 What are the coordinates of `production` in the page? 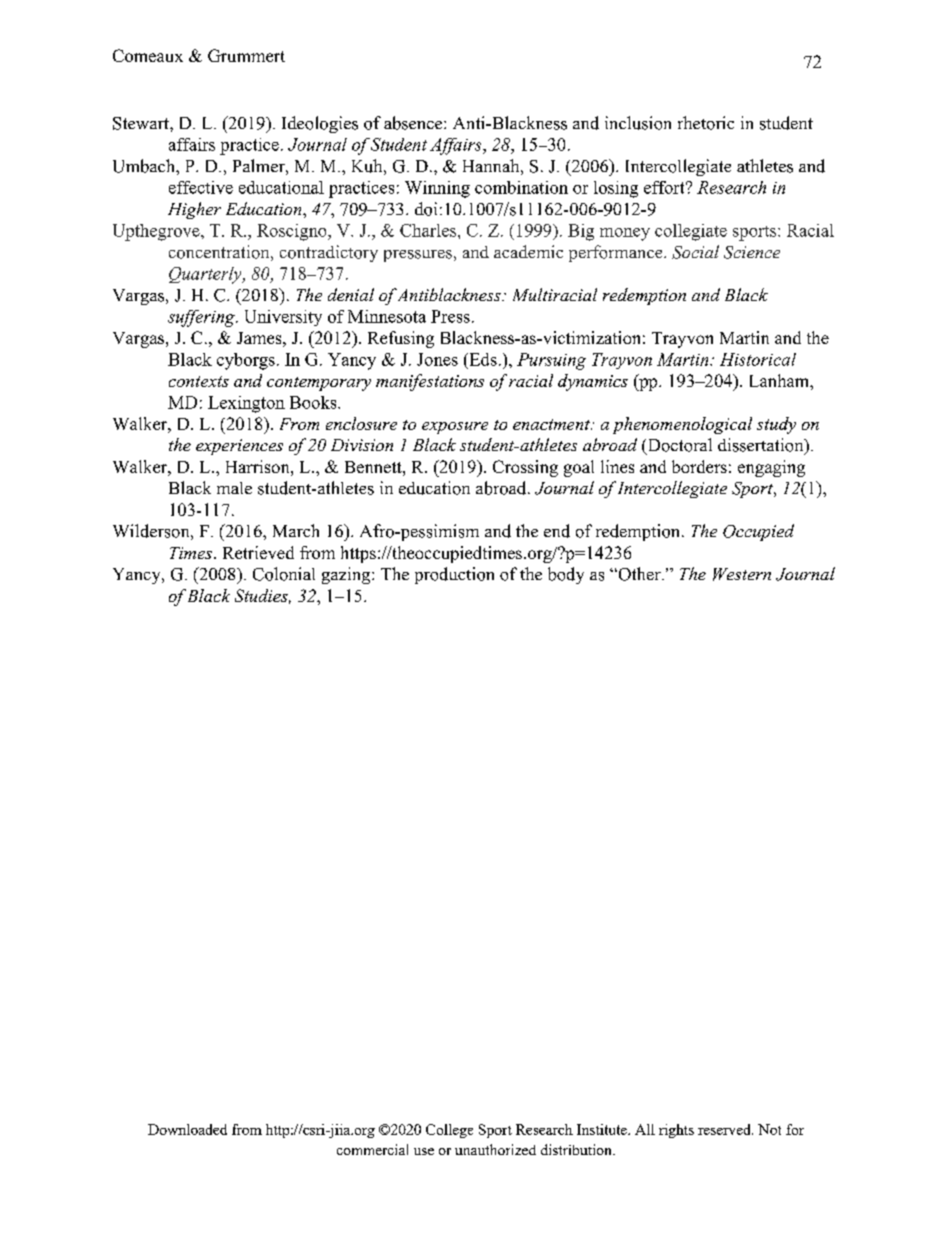 It's located at (454, 575).
